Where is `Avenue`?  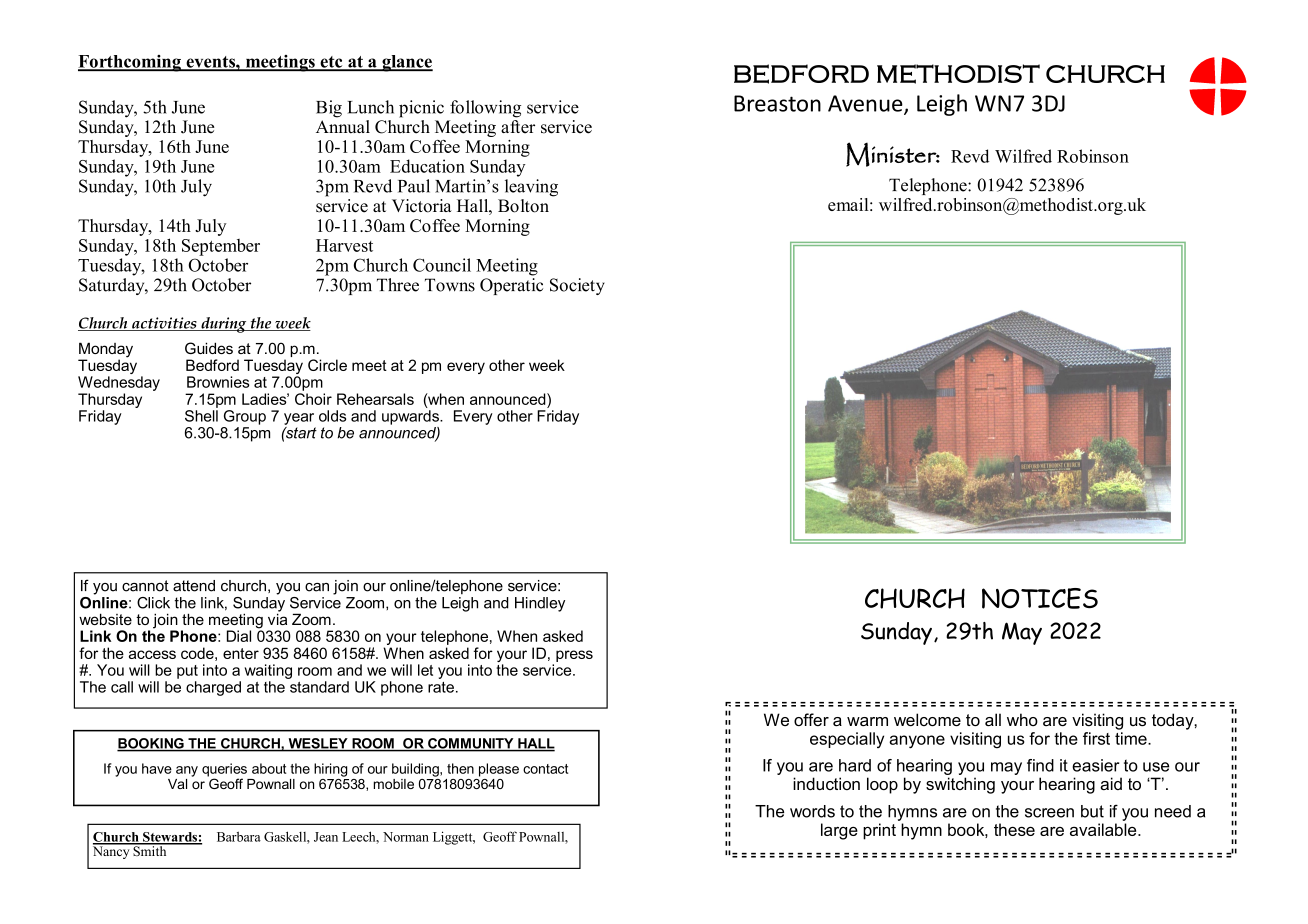
Avenue is located at coordinates (866, 104).
